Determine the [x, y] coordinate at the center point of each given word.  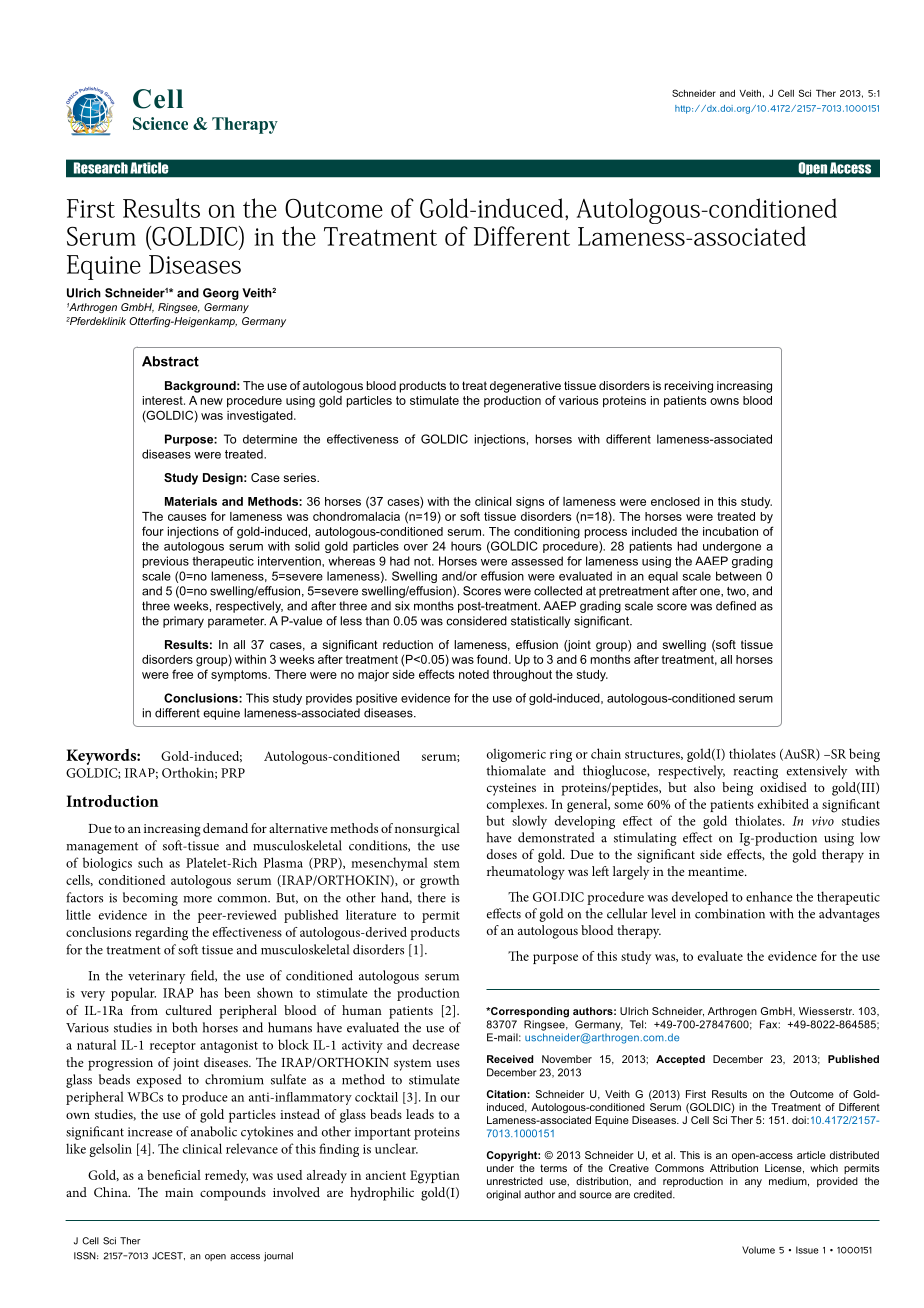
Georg [221, 294]
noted [474, 674]
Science [160, 123]
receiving [689, 387]
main [179, 1192]
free [182, 674]
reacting [755, 772]
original [503, 1195]
